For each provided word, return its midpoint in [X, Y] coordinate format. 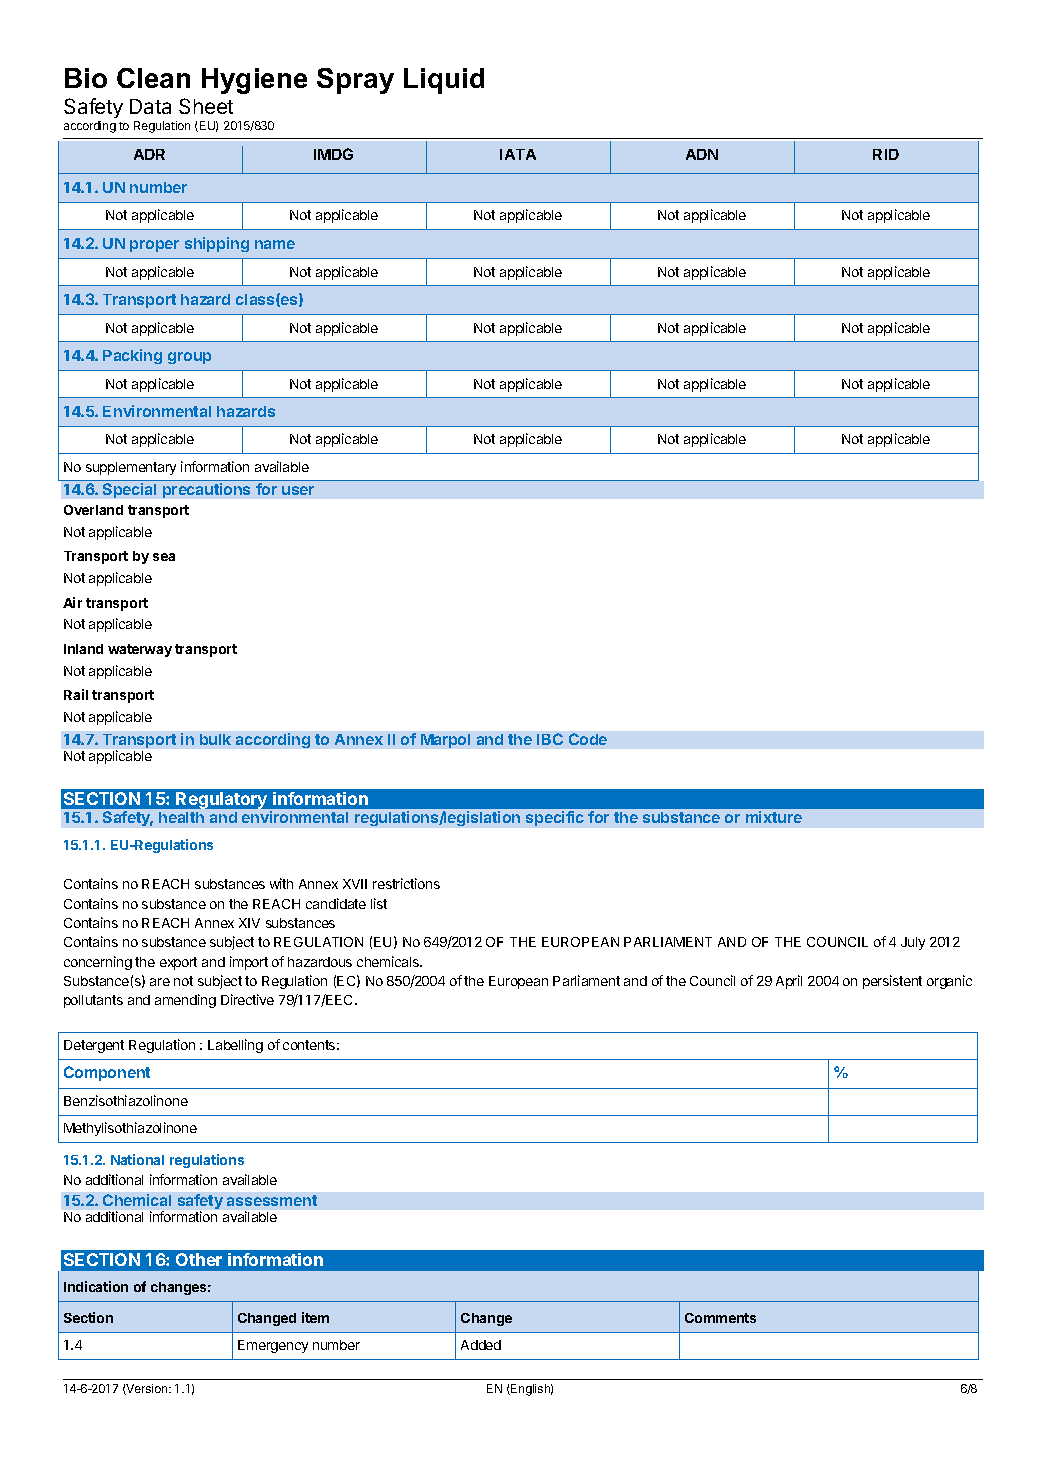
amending [185, 1001]
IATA [518, 154]
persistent [892, 982]
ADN [702, 154]
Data [150, 106]
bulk [215, 739]
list [379, 903]
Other [199, 1259]
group [189, 358]
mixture [774, 817]
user [298, 490]
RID [886, 154]
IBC [550, 739]
